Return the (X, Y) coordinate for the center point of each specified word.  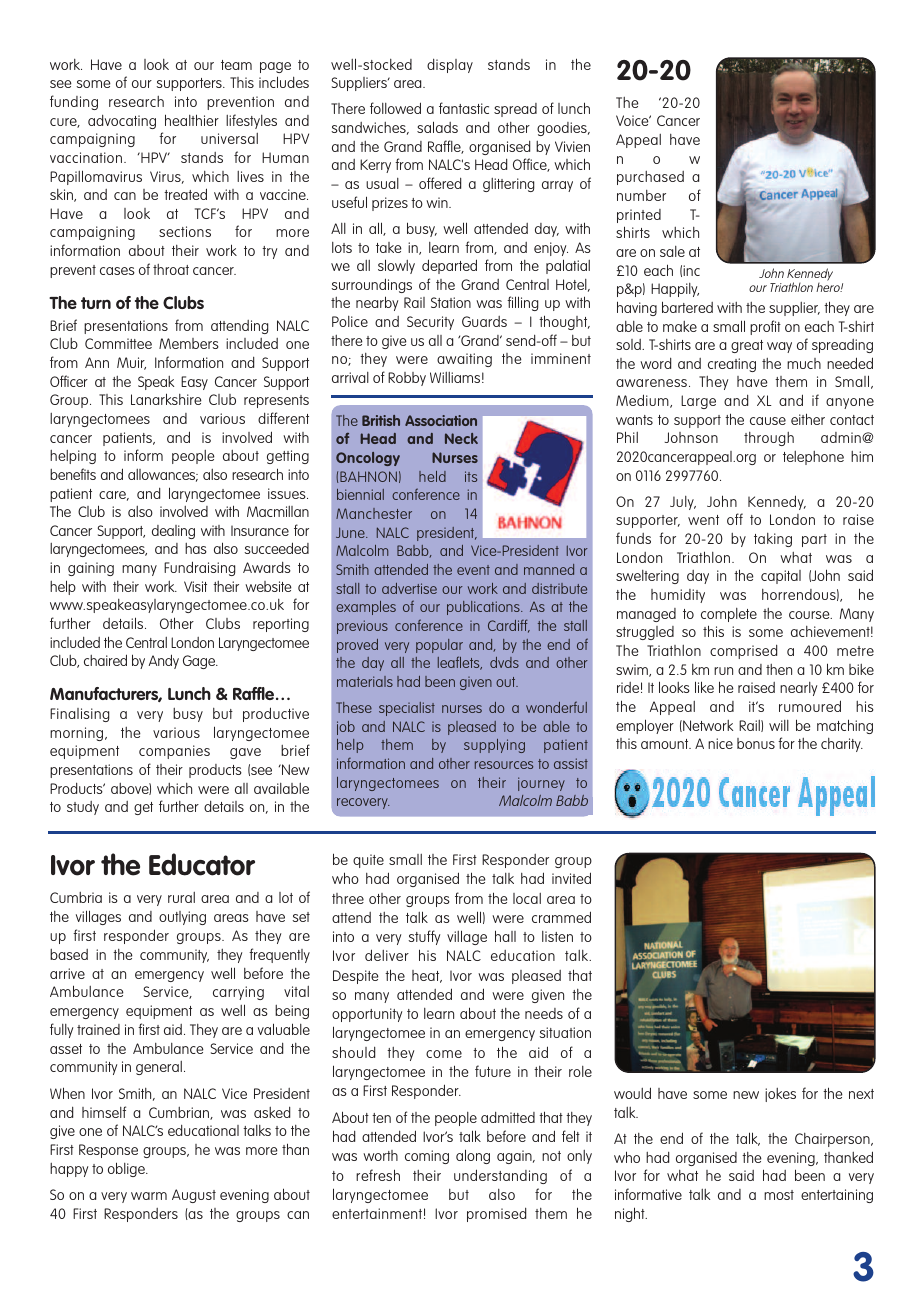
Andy (164, 661)
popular (439, 646)
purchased (650, 178)
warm (149, 1196)
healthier (192, 120)
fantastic (464, 108)
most (779, 1195)
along (473, 1156)
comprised (743, 651)
